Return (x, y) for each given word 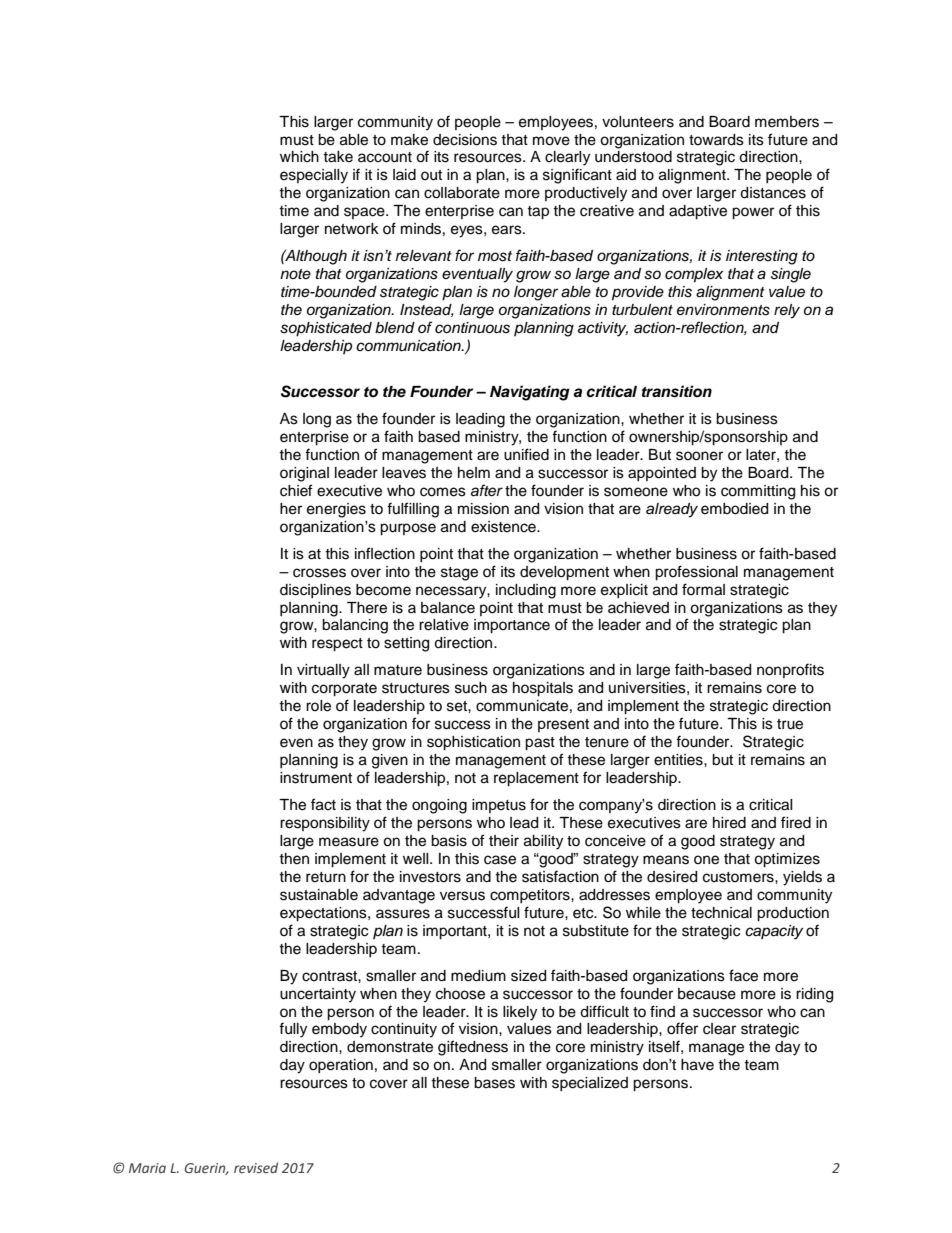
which (299, 157)
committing (758, 492)
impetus (499, 806)
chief (296, 490)
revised (256, 1167)
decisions (465, 140)
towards (716, 140)
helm (474, 473)
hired (729, 823)
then (294, 859)
